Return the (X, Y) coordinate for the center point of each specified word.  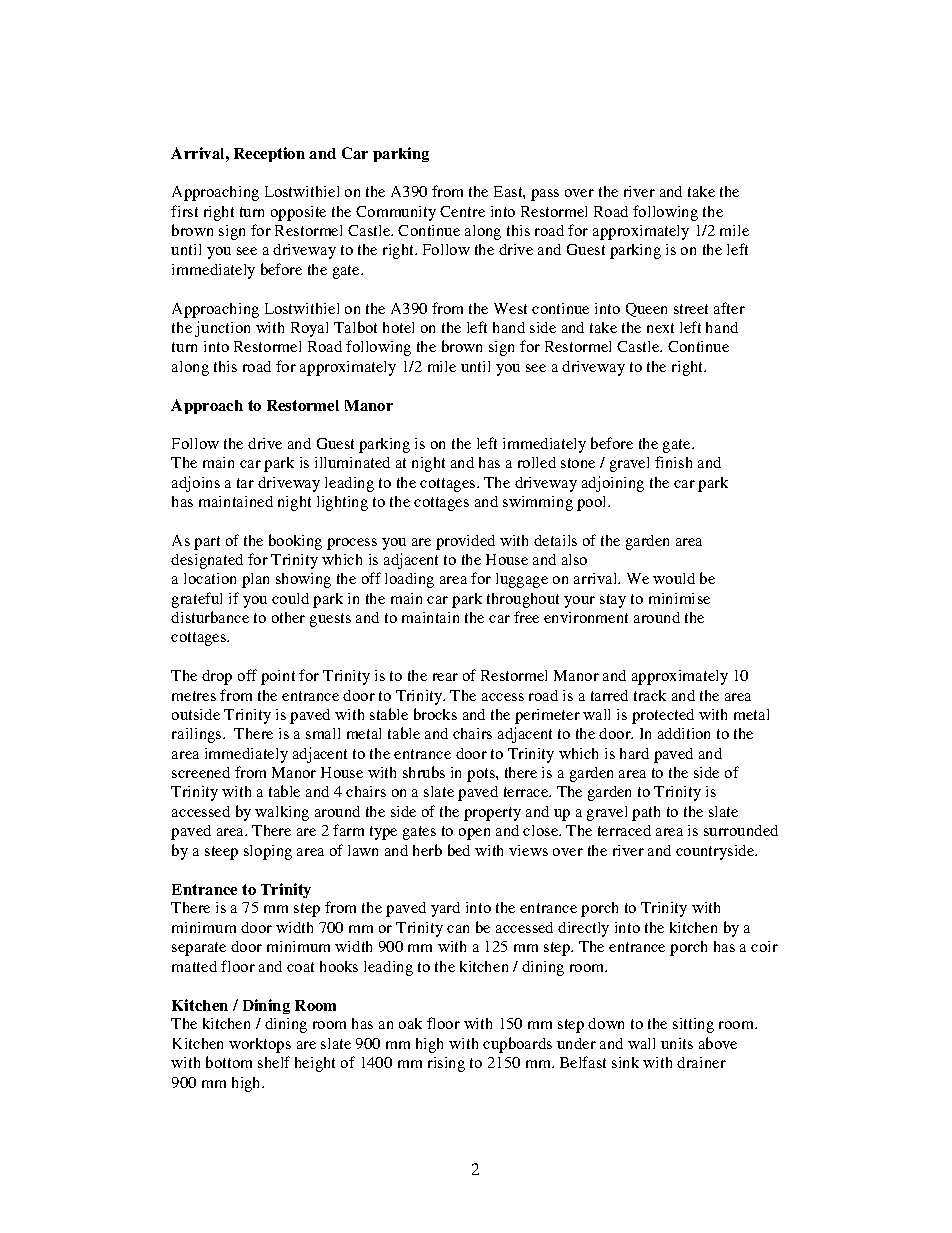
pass (545, 195)
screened (201, 772)
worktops (260, 1045)
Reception (269, 154)
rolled (537, 462)
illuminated (352, 462)
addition (684, 733)
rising (446, 1064)
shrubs (424, 772)
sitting (693, 1025)
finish (673, 462)
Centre (462, 211)
